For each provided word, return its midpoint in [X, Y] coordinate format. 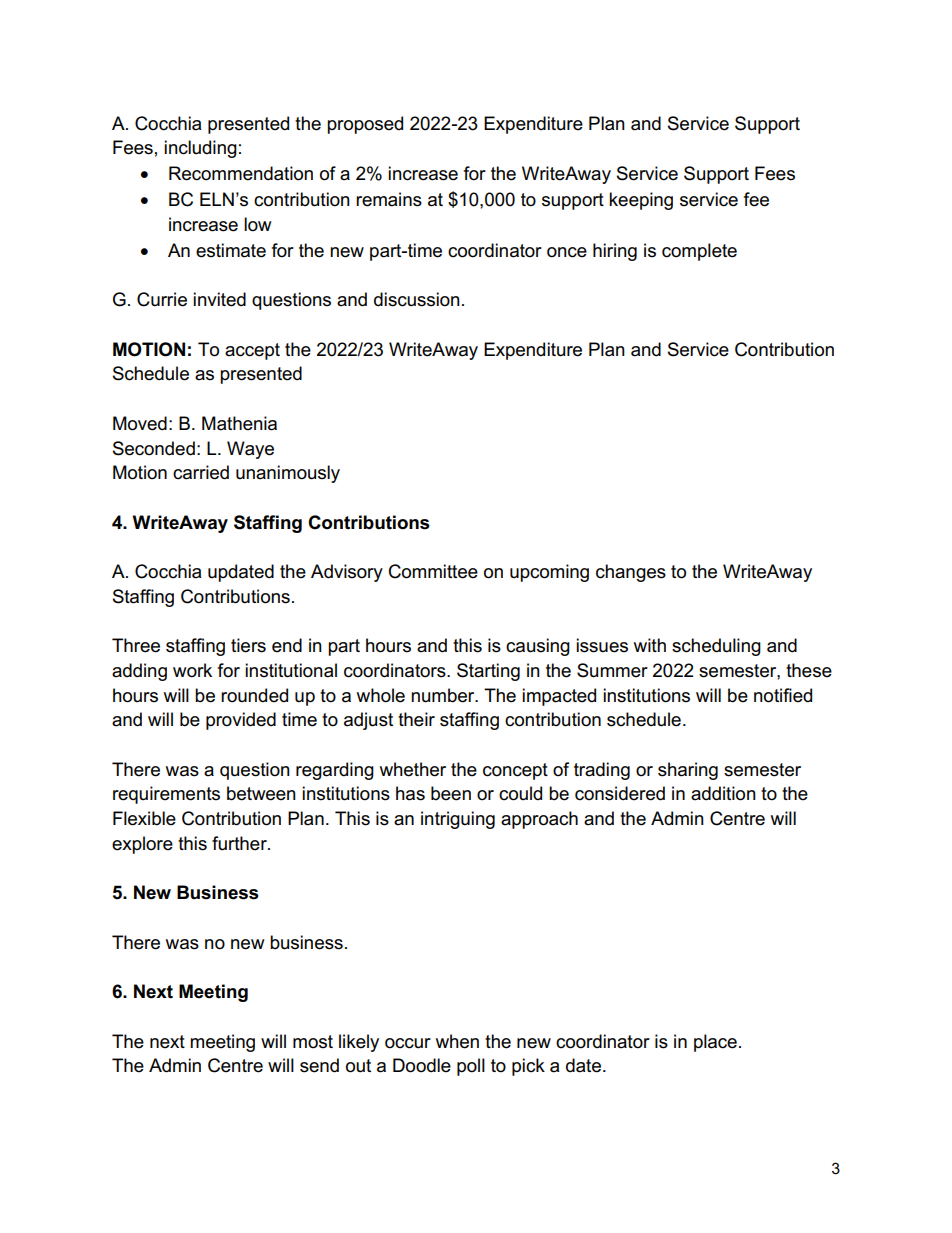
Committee [433, 571]
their [416, 719]
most [313, 1042]
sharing [688, 771]
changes [631, 573]
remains [389, 199]
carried [201, 472]
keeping [641, 201]
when [457, 1041]
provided [241, 721]
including [200, 149]
